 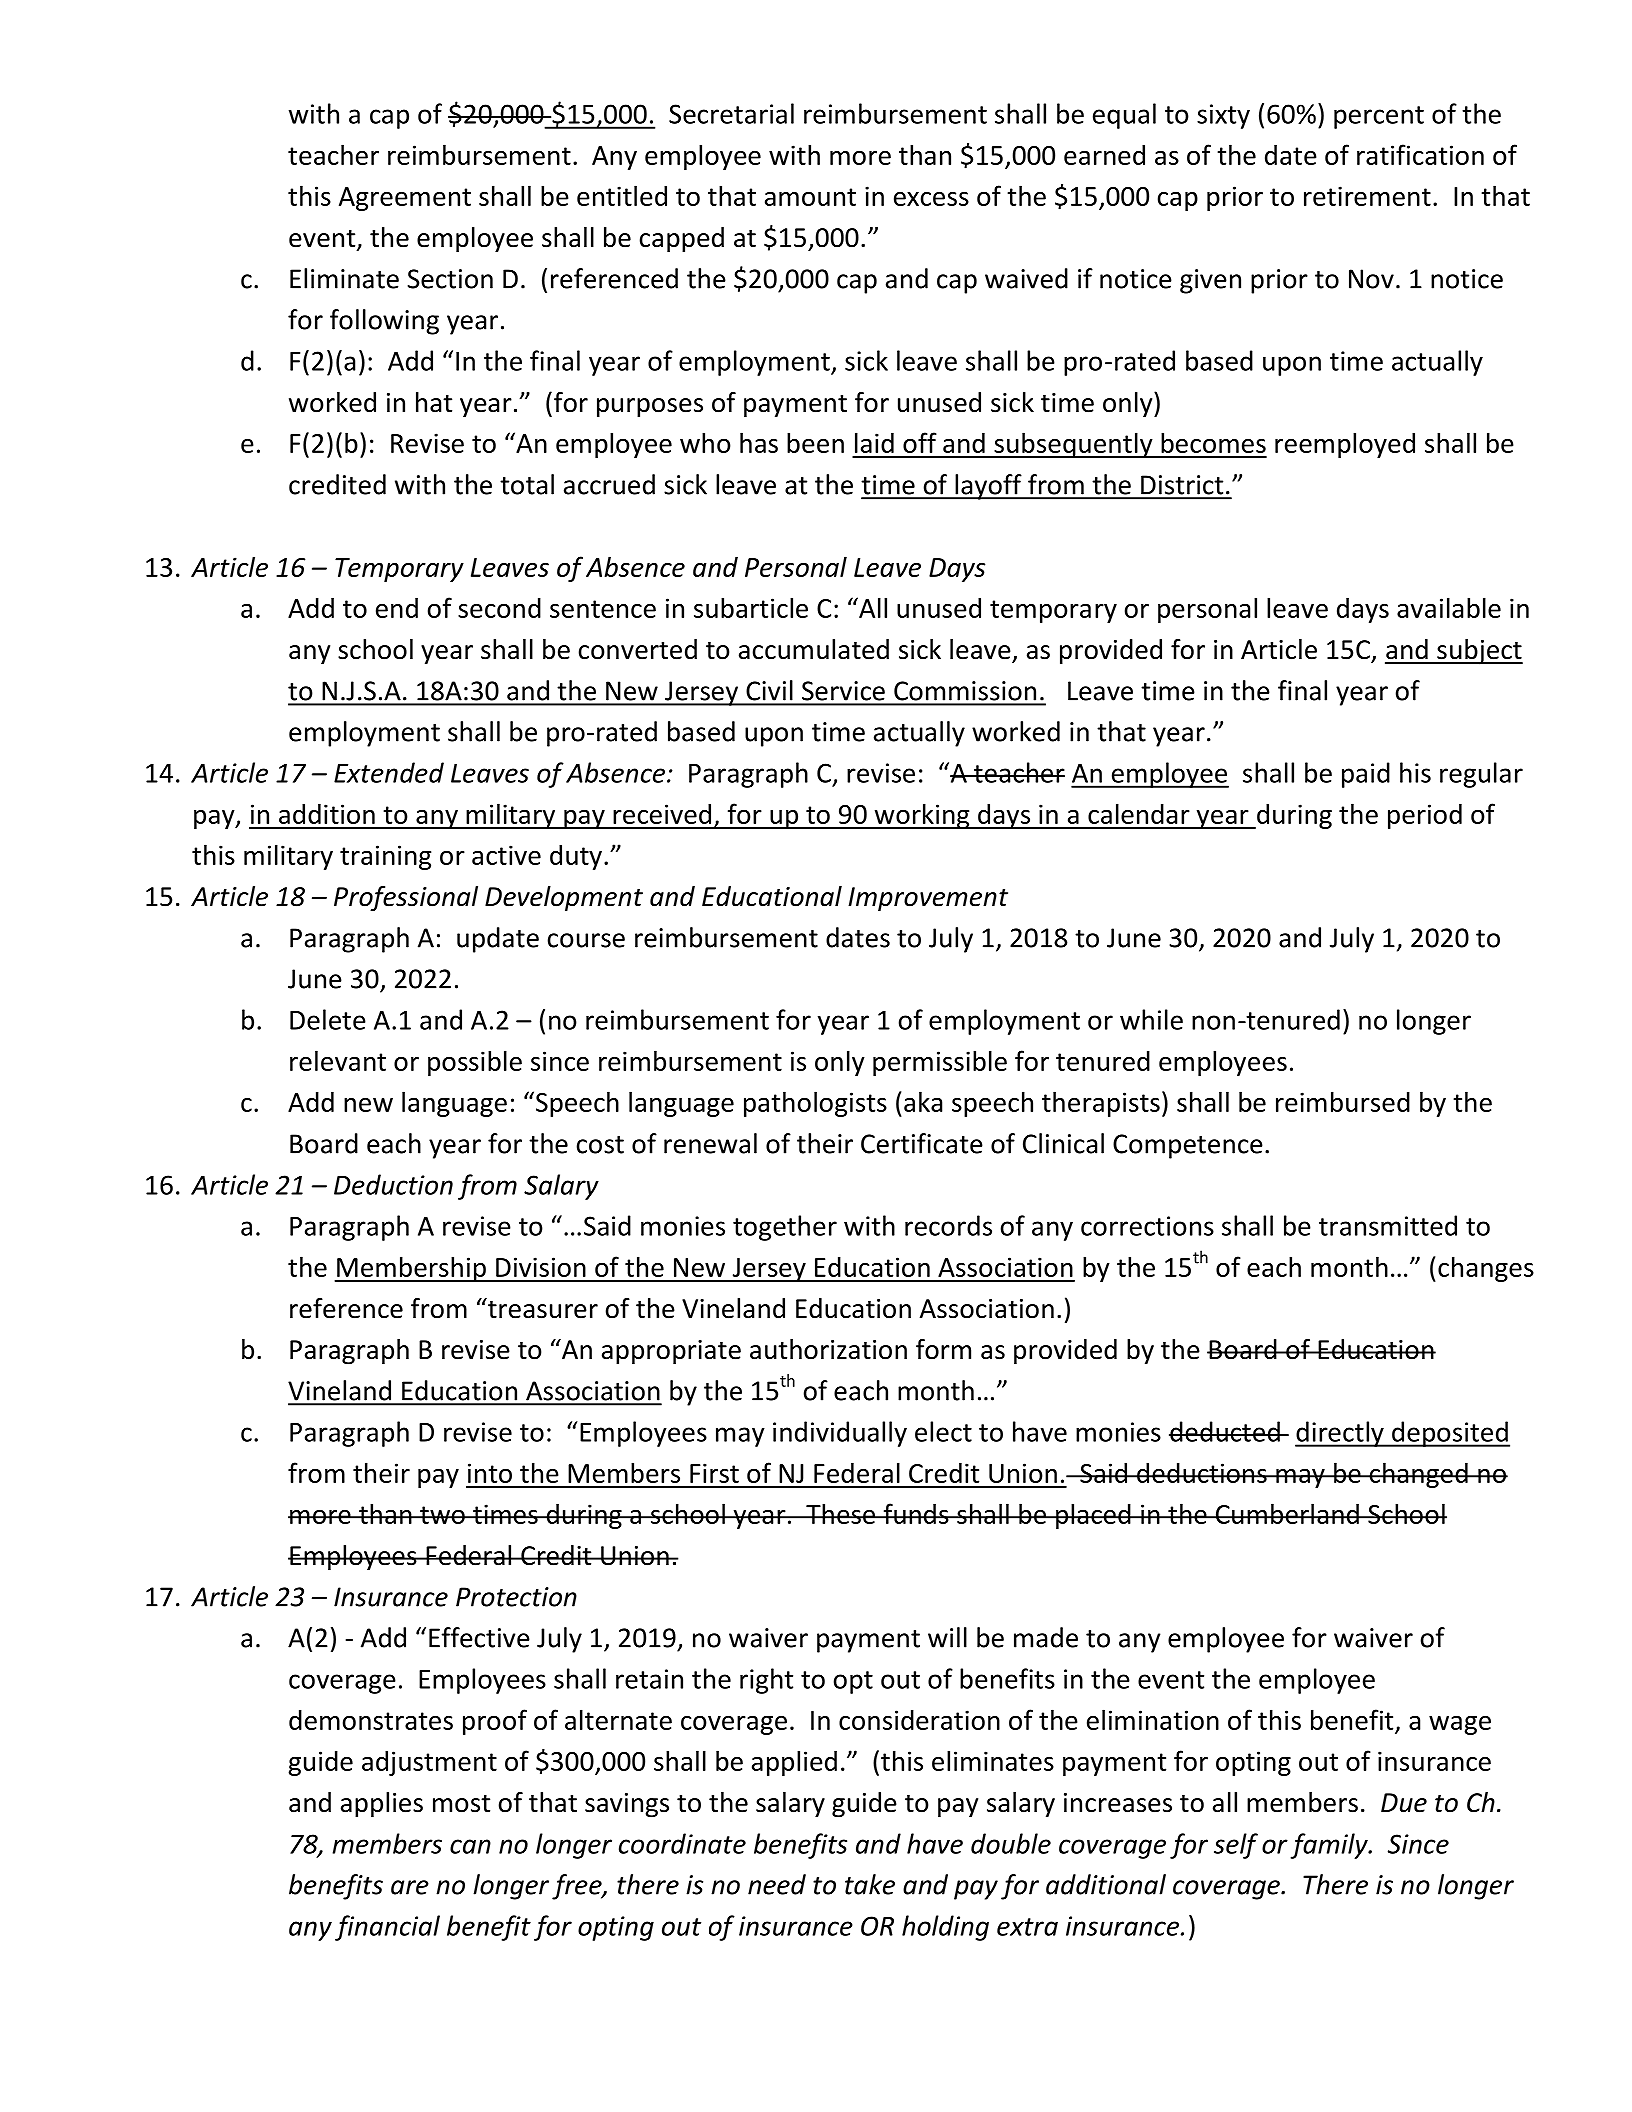 What do you see at coordinates (470, 1846) in the screenshot?
I see `can` at bounding box center [470, 1846].
